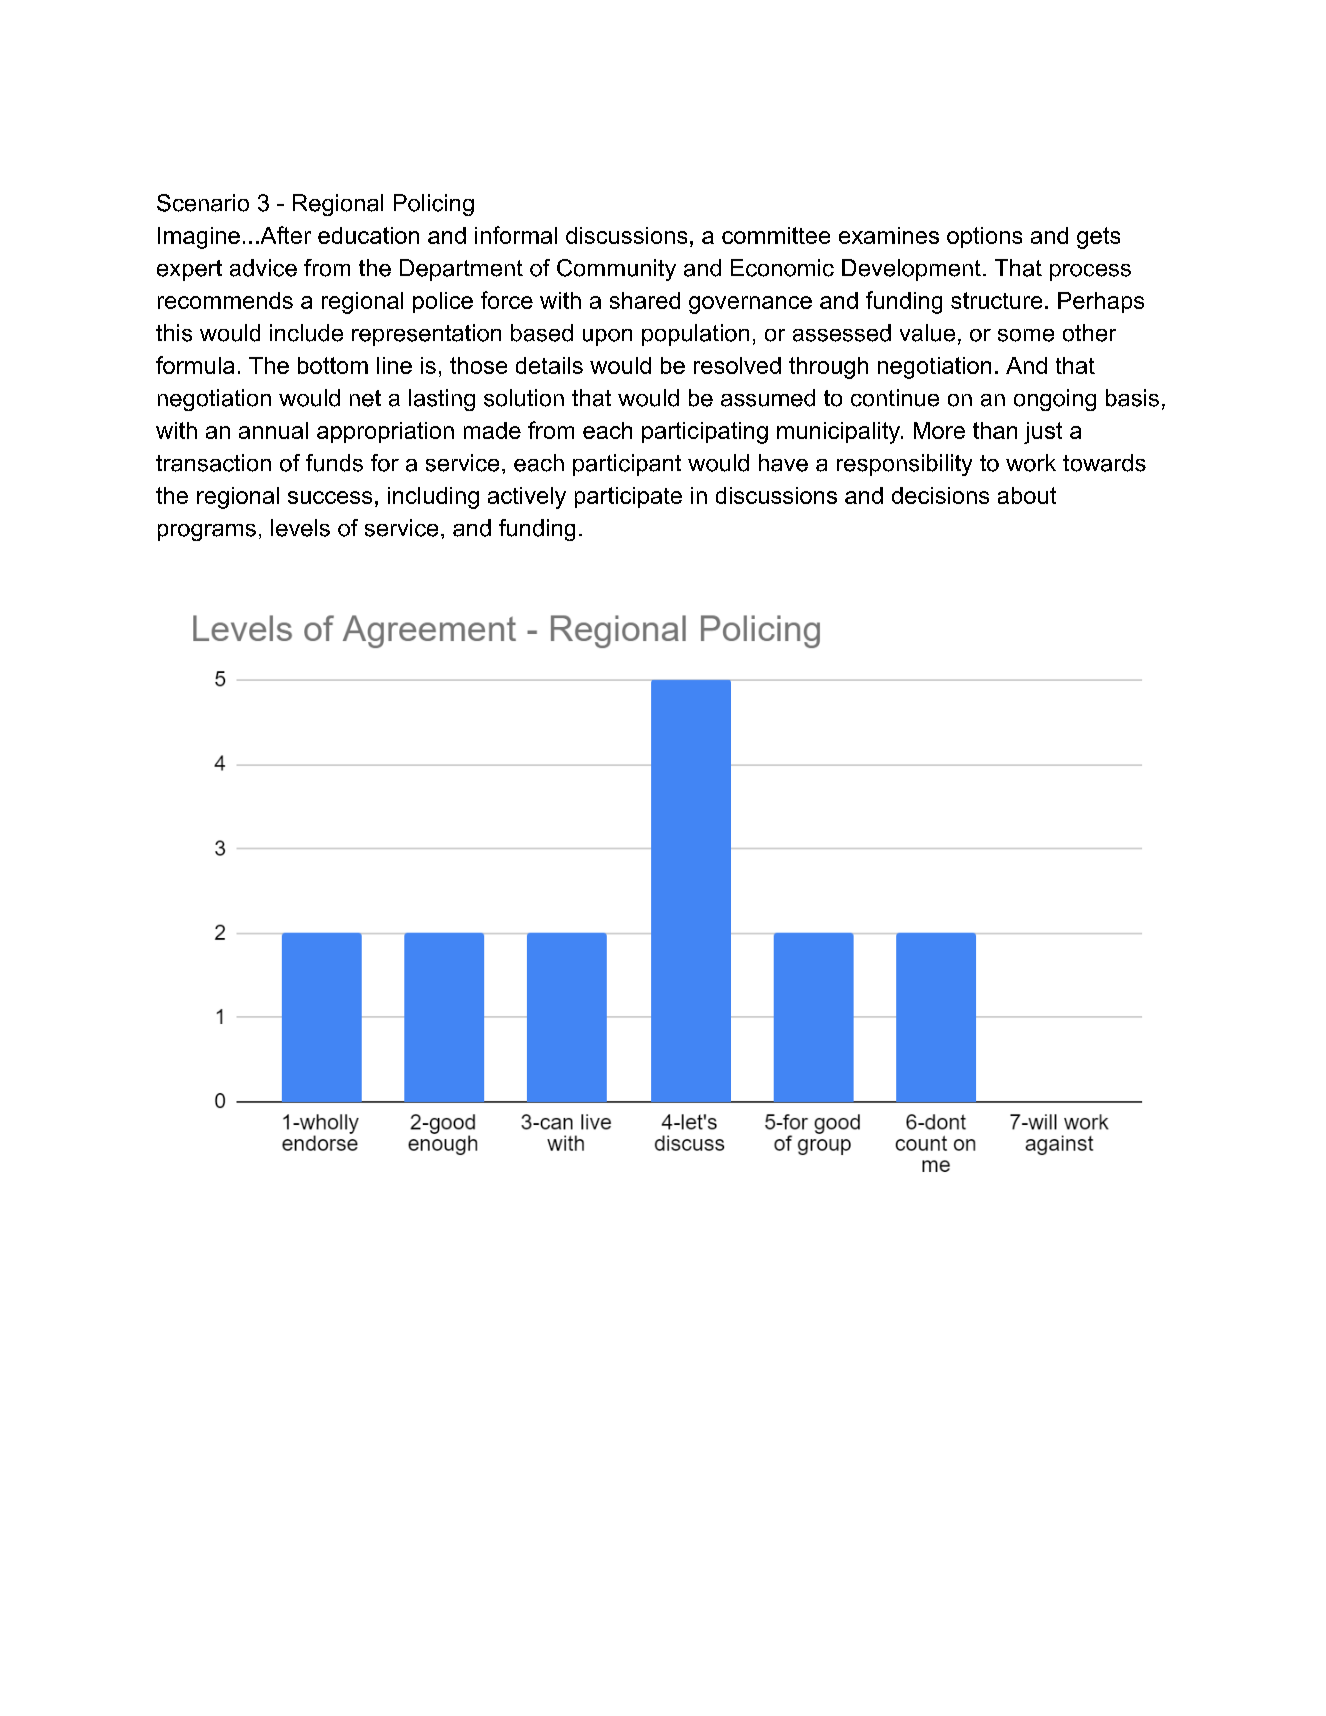  I want to click on bottom, so click(333, 365).
